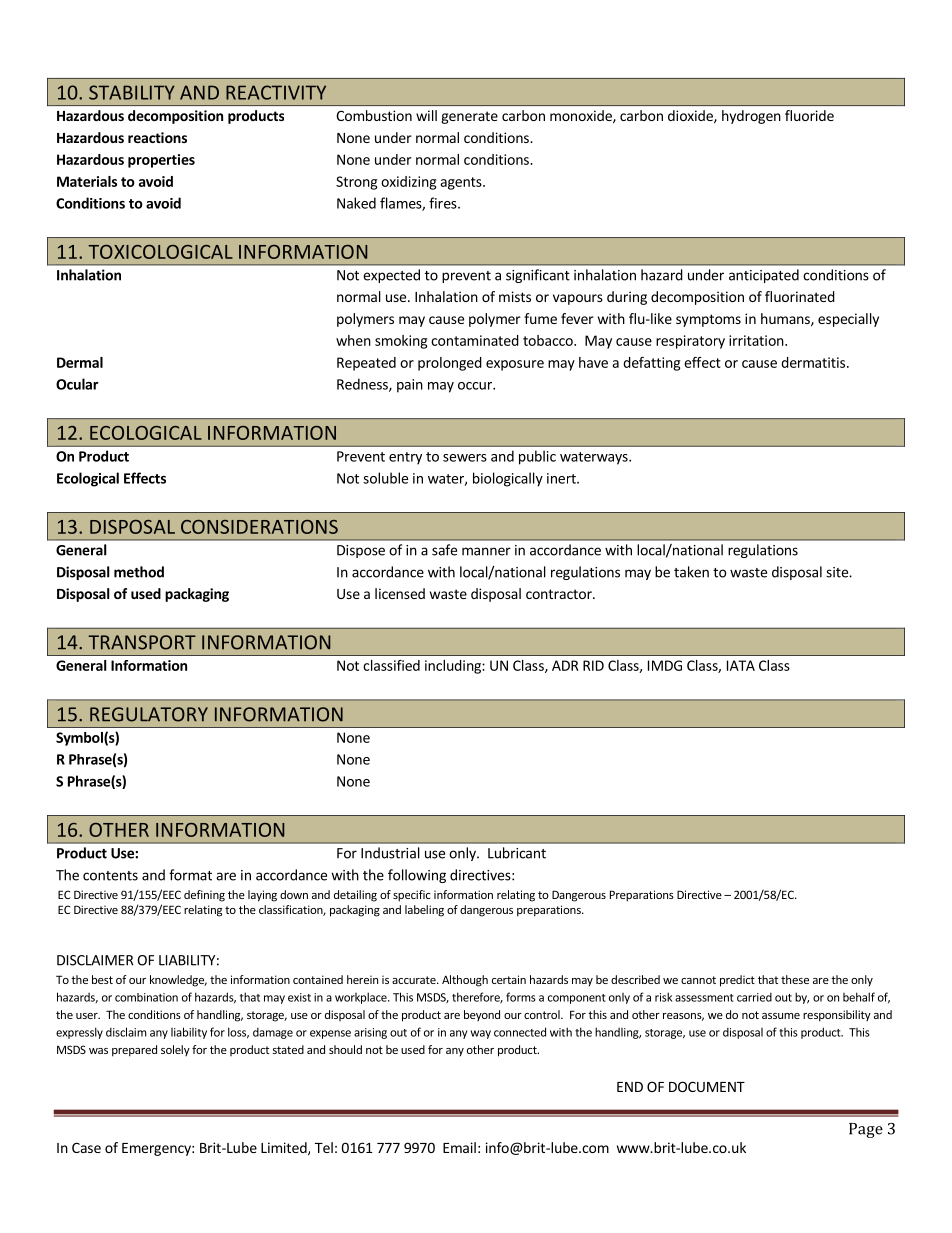  What do you see at coordinates (459, 1147) in the page?
I see `Email` at bounding box center [459, 1147].
